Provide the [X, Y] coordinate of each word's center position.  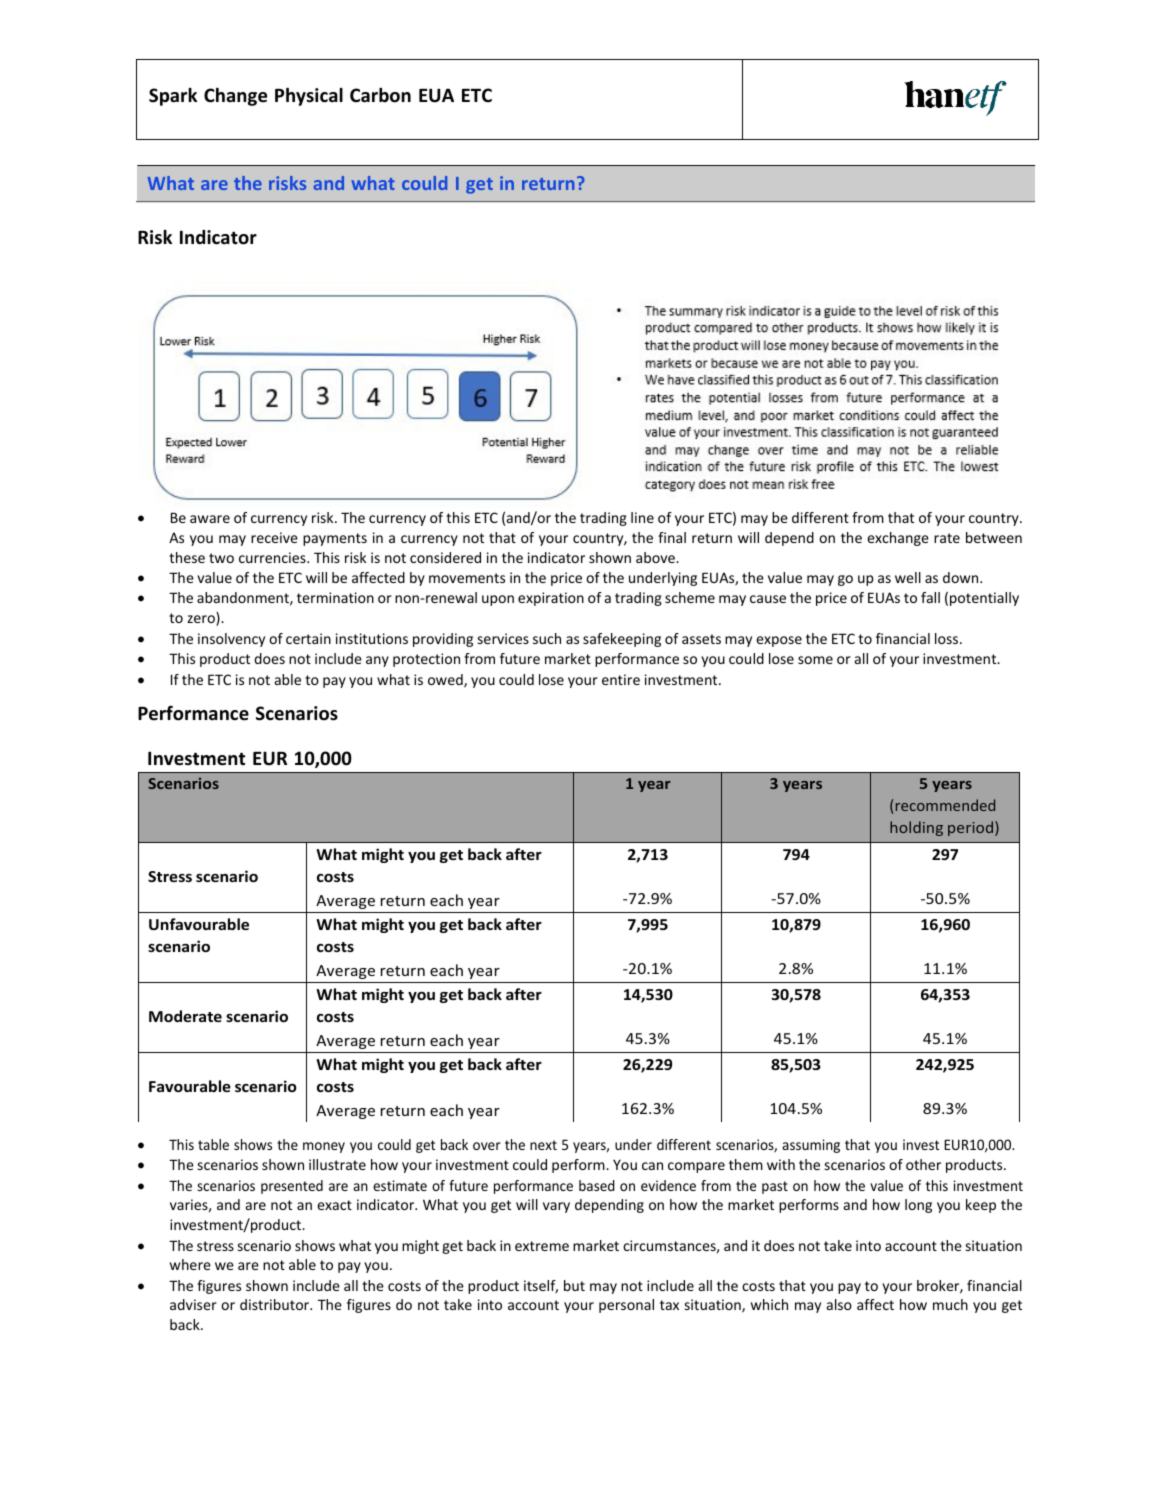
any [377, 661]
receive [274, 537]
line [642, 517]
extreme [542, 1246]
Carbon [380, 95]
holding [916, 828]
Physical [309, 97]
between [994, 537]
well [908, 577]
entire [621, 679]
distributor [276, 1304]
